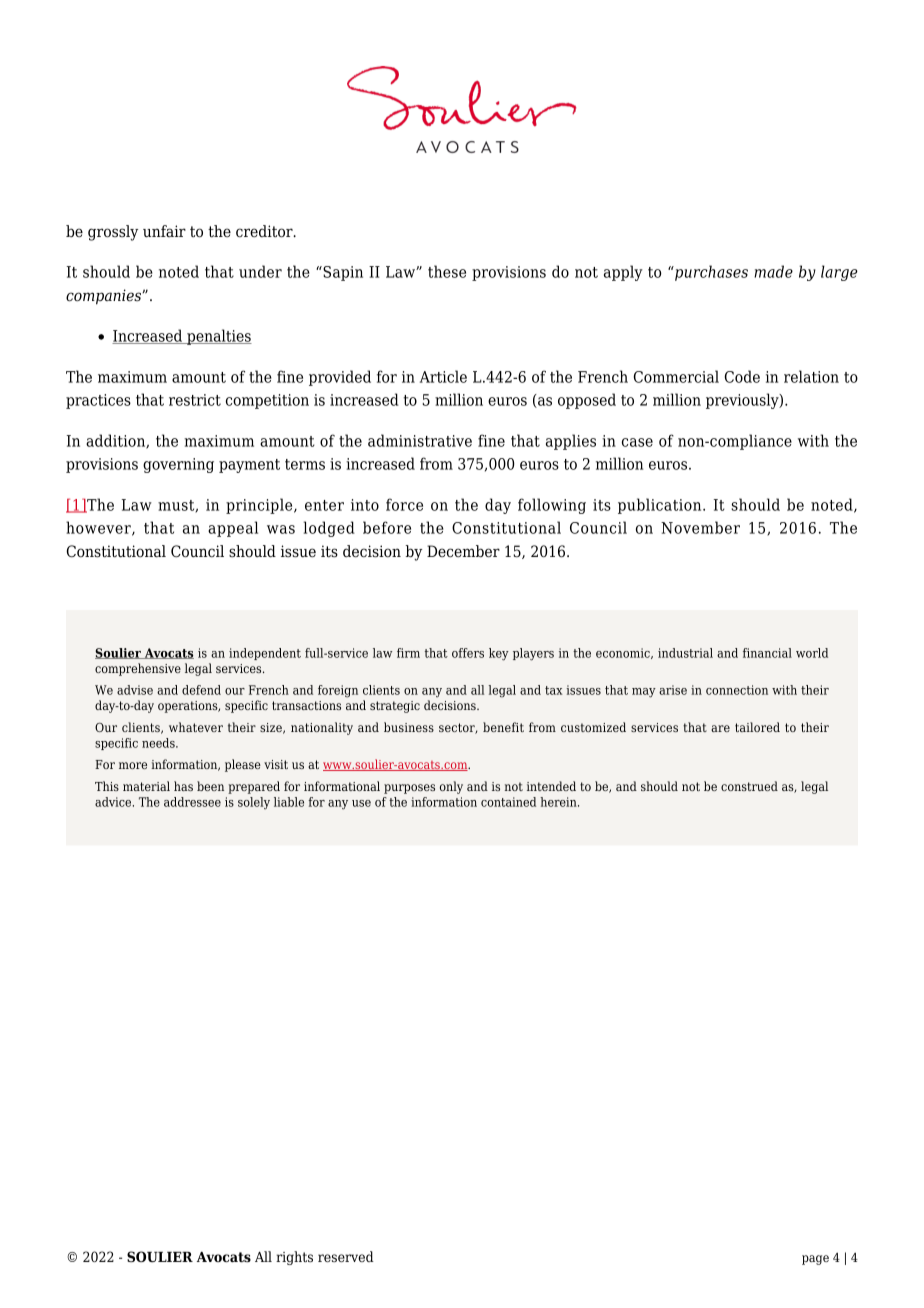 The width and height of the screenshot is (924, 1308). Describe the element at coordinates (773, 271) in the screenshot. I see `made` at that location.
